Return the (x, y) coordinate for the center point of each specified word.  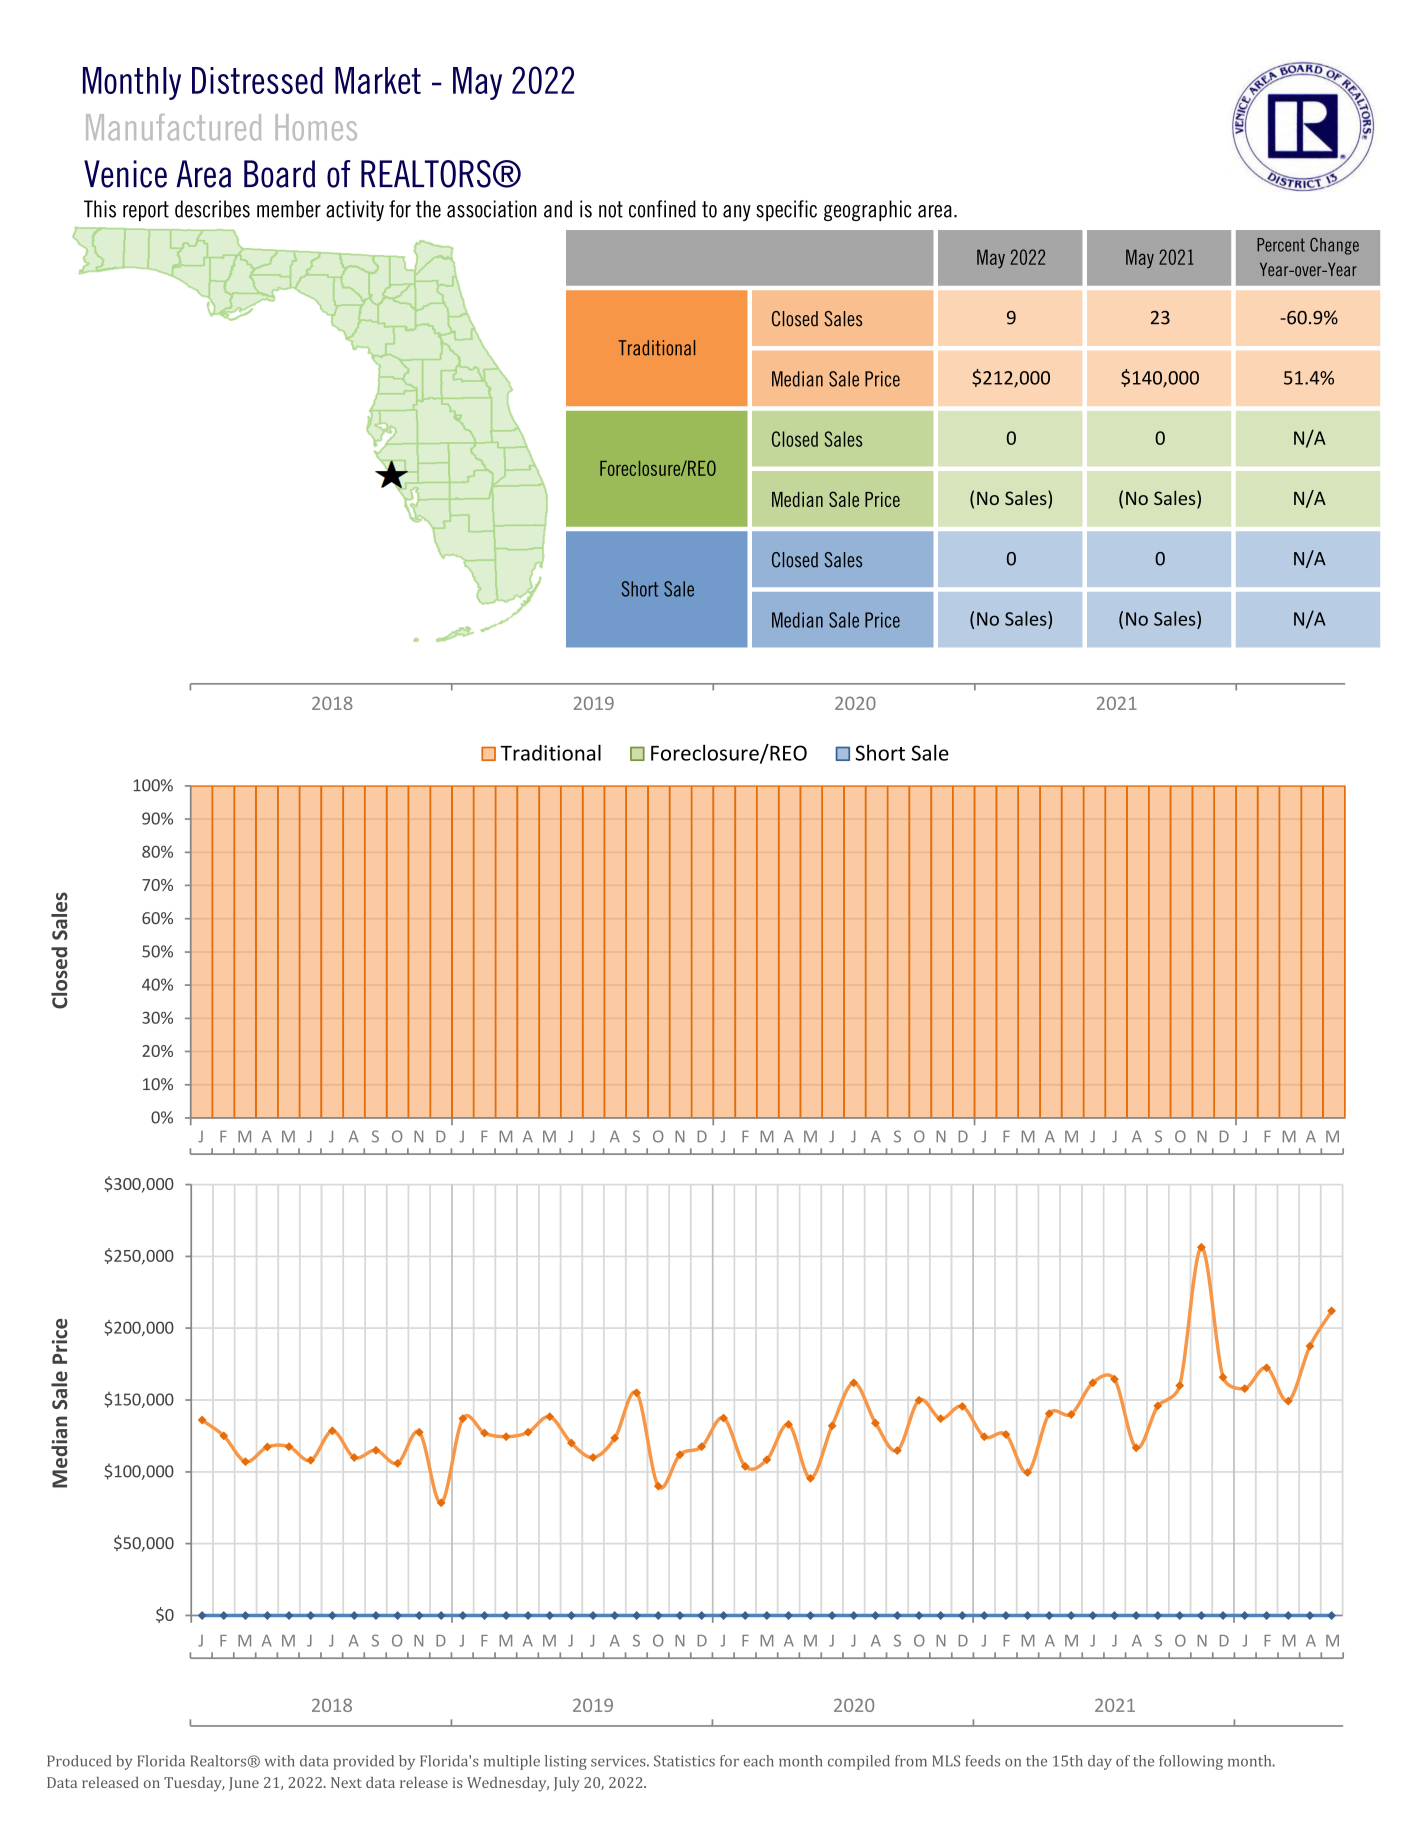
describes (212, 209)
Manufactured (173, 127)
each (759, 1761)
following (1191, 1762)
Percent (1281, 245)
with (280, 1761)
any (737, 213)
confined (662, 209)
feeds (982, 1761)
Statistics (684, 1761)
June (244, 1784)
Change (1334, 246)
